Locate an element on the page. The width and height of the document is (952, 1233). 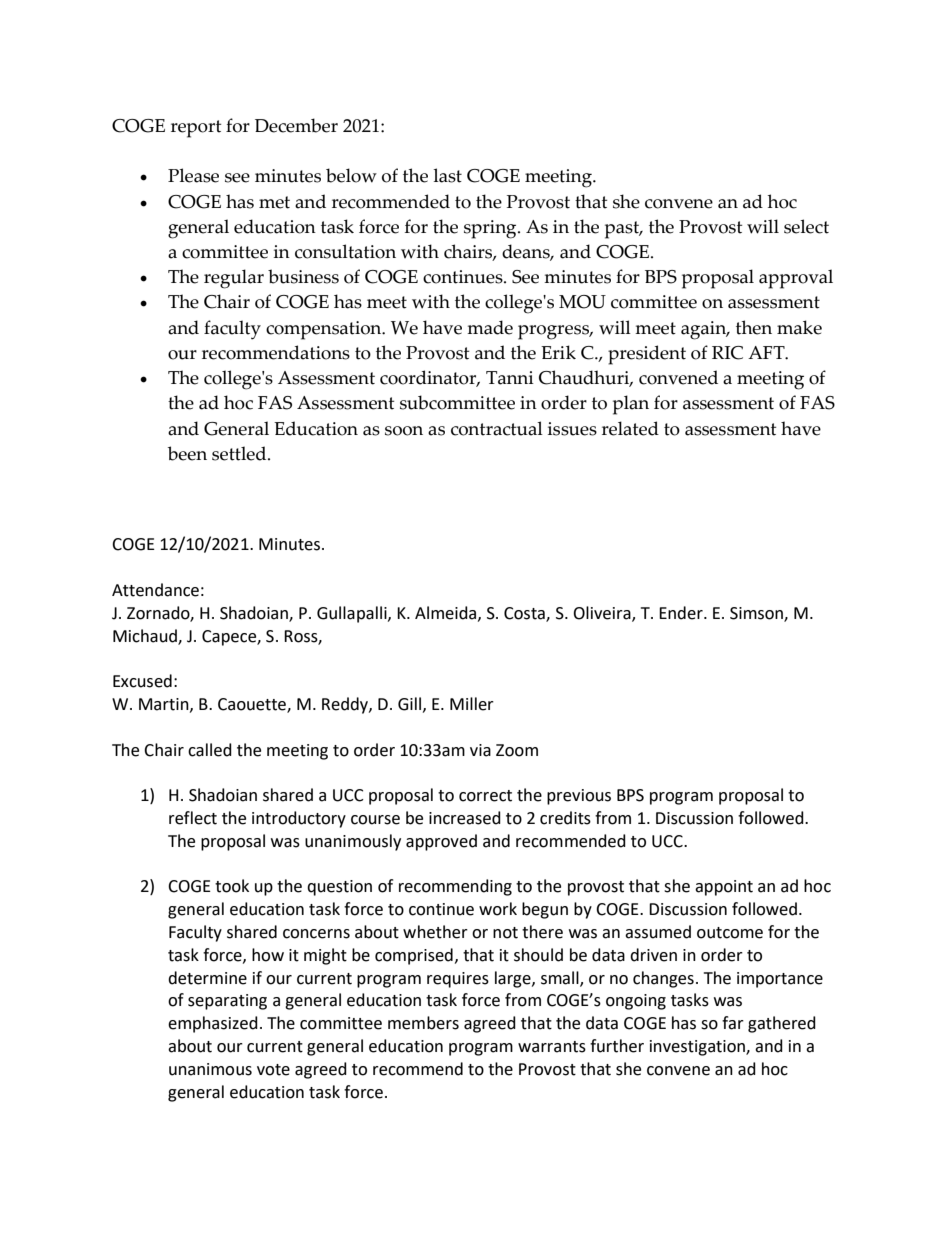
last is located at coordinates (447, 175).
